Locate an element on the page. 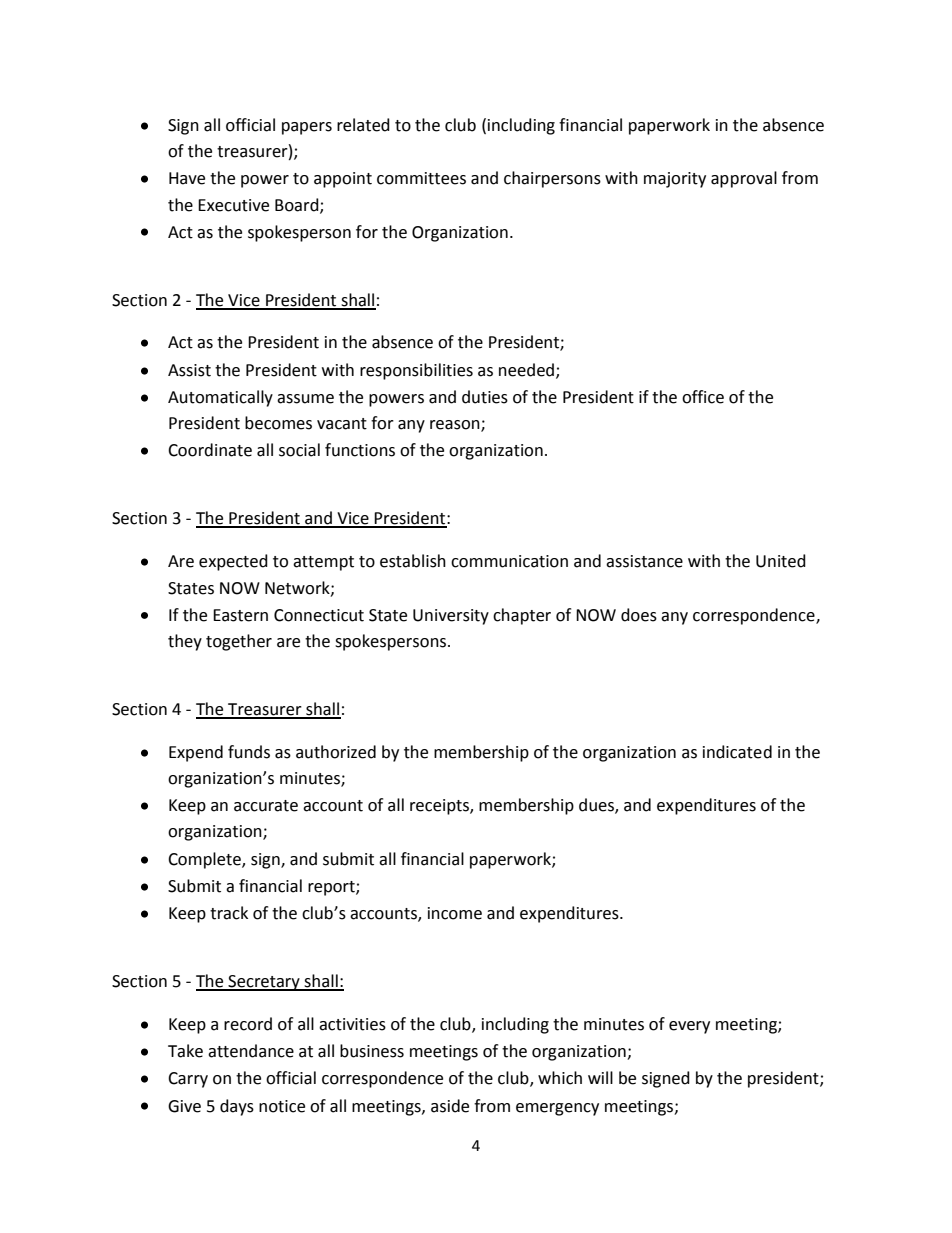 The height and width of the document is (1233, 952). does is located at coordinates (639, 615).
